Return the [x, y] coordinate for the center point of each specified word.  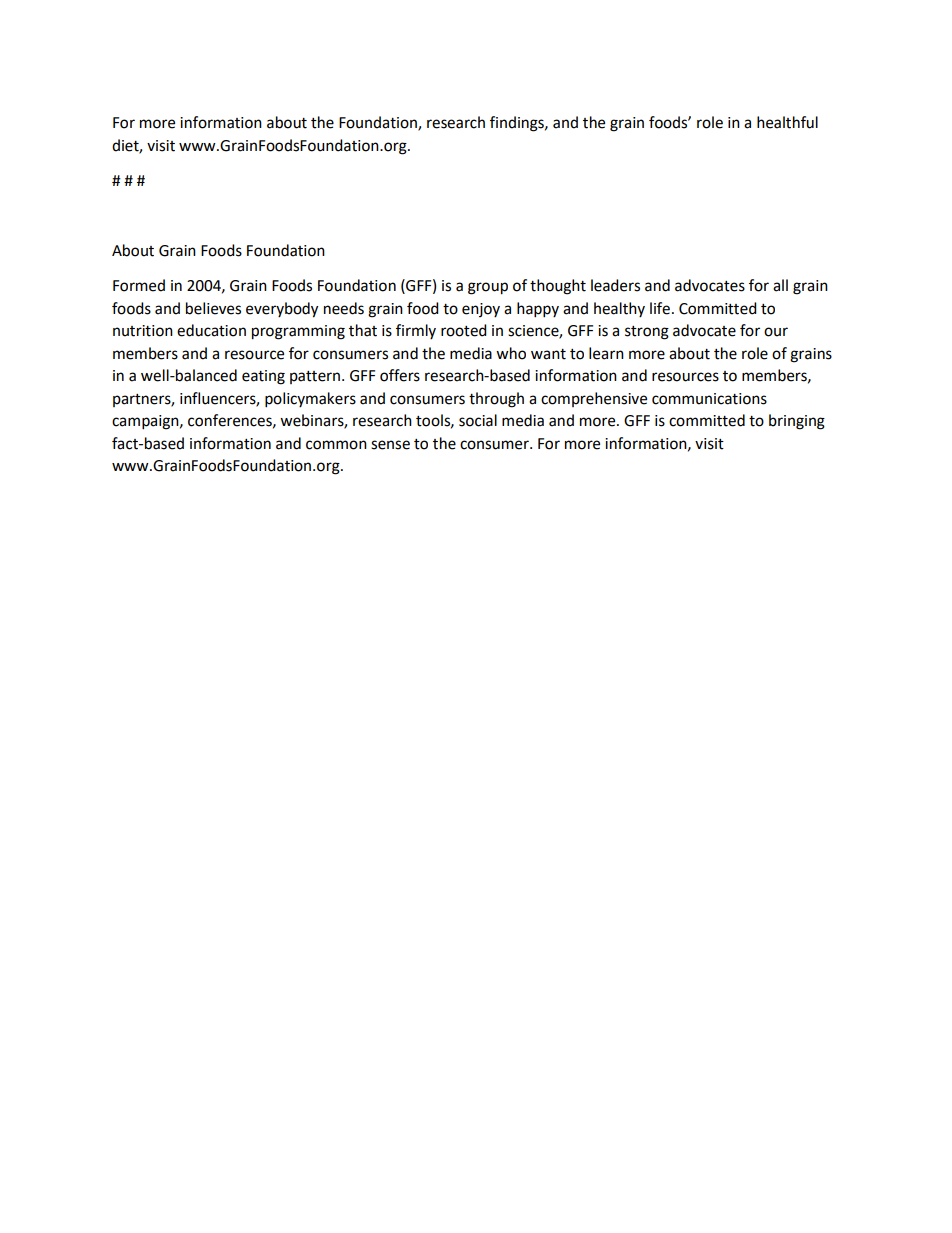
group [488, 288]
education [211, 330]
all [780, 285]
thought [558, 287]
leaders [615, 285]
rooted [464, 330]
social [478, 420]
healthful [787, 122]
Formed [139, 285]
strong [647, 333]
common [336, 445]
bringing [797, 422]
